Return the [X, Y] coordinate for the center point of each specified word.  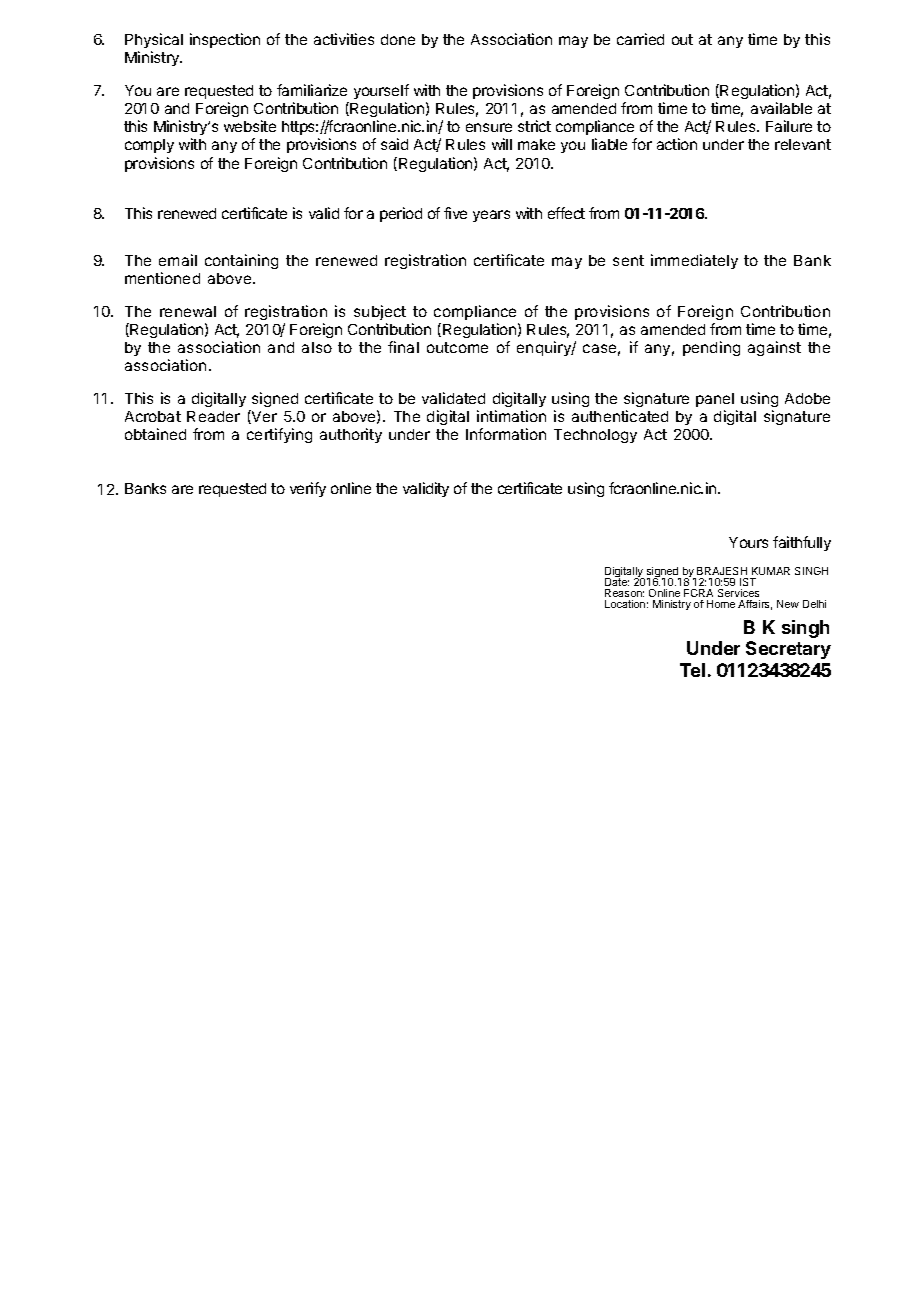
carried [640, 39]
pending [711, 348]
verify [308, 489]
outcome [457, 347]
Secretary [788, 650]
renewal [188, 311]
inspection [225, 40]
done [398, 39]
